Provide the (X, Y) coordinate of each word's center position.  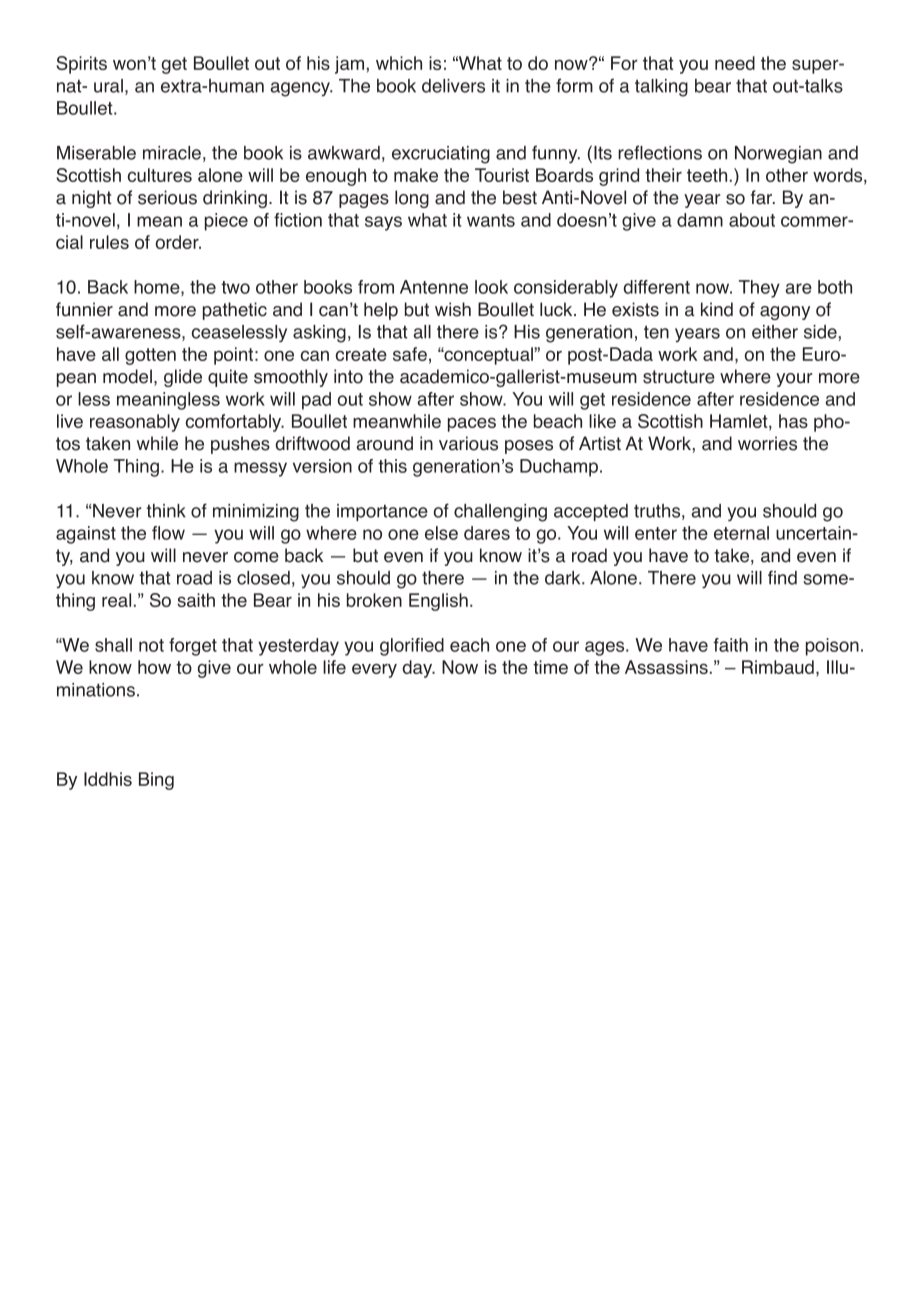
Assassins (666, 667)
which (399, 63)
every (374, 671)
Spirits (81, 65)
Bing (156, 781)
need (735, 63)
